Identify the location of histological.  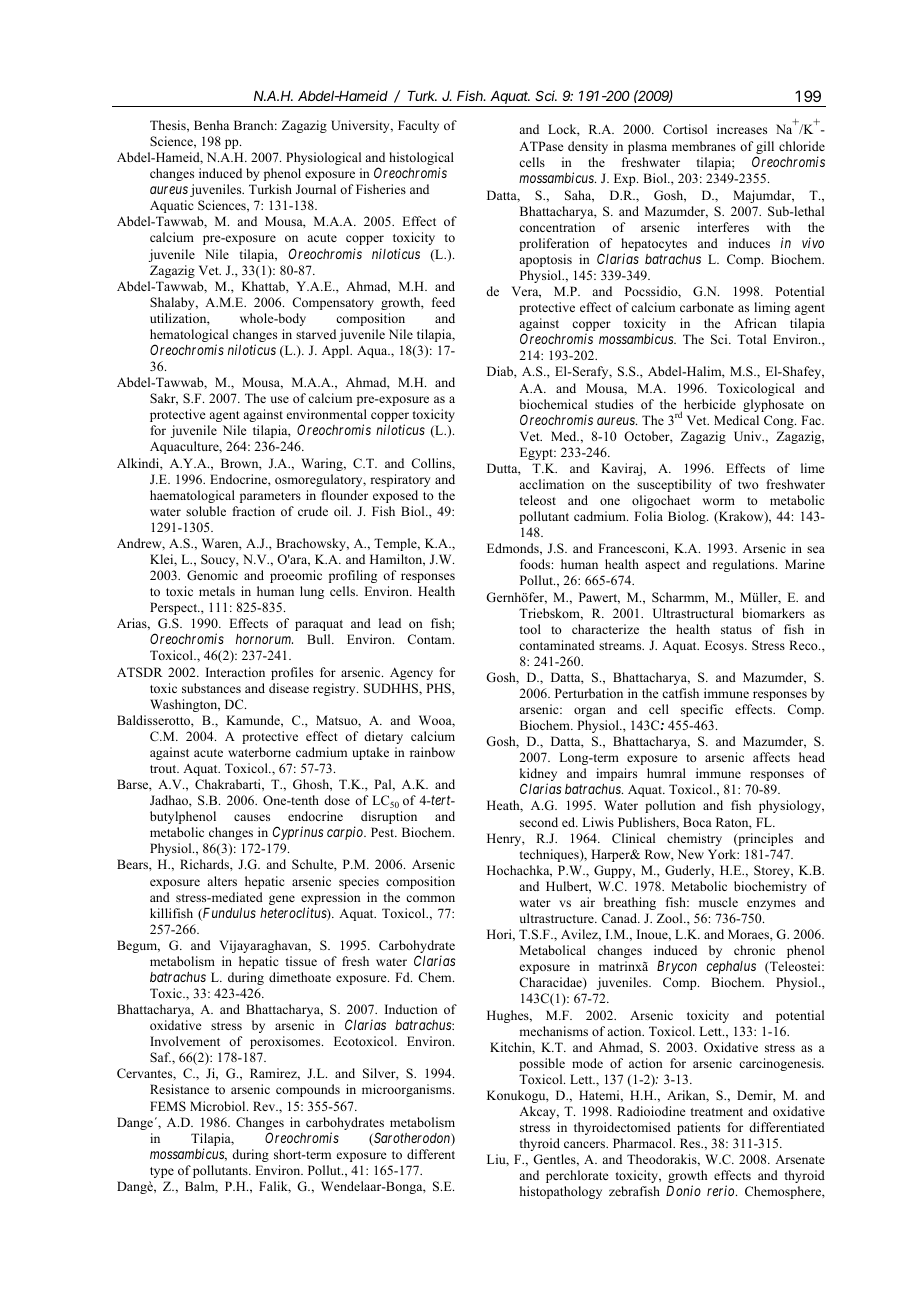
(421, 160).
